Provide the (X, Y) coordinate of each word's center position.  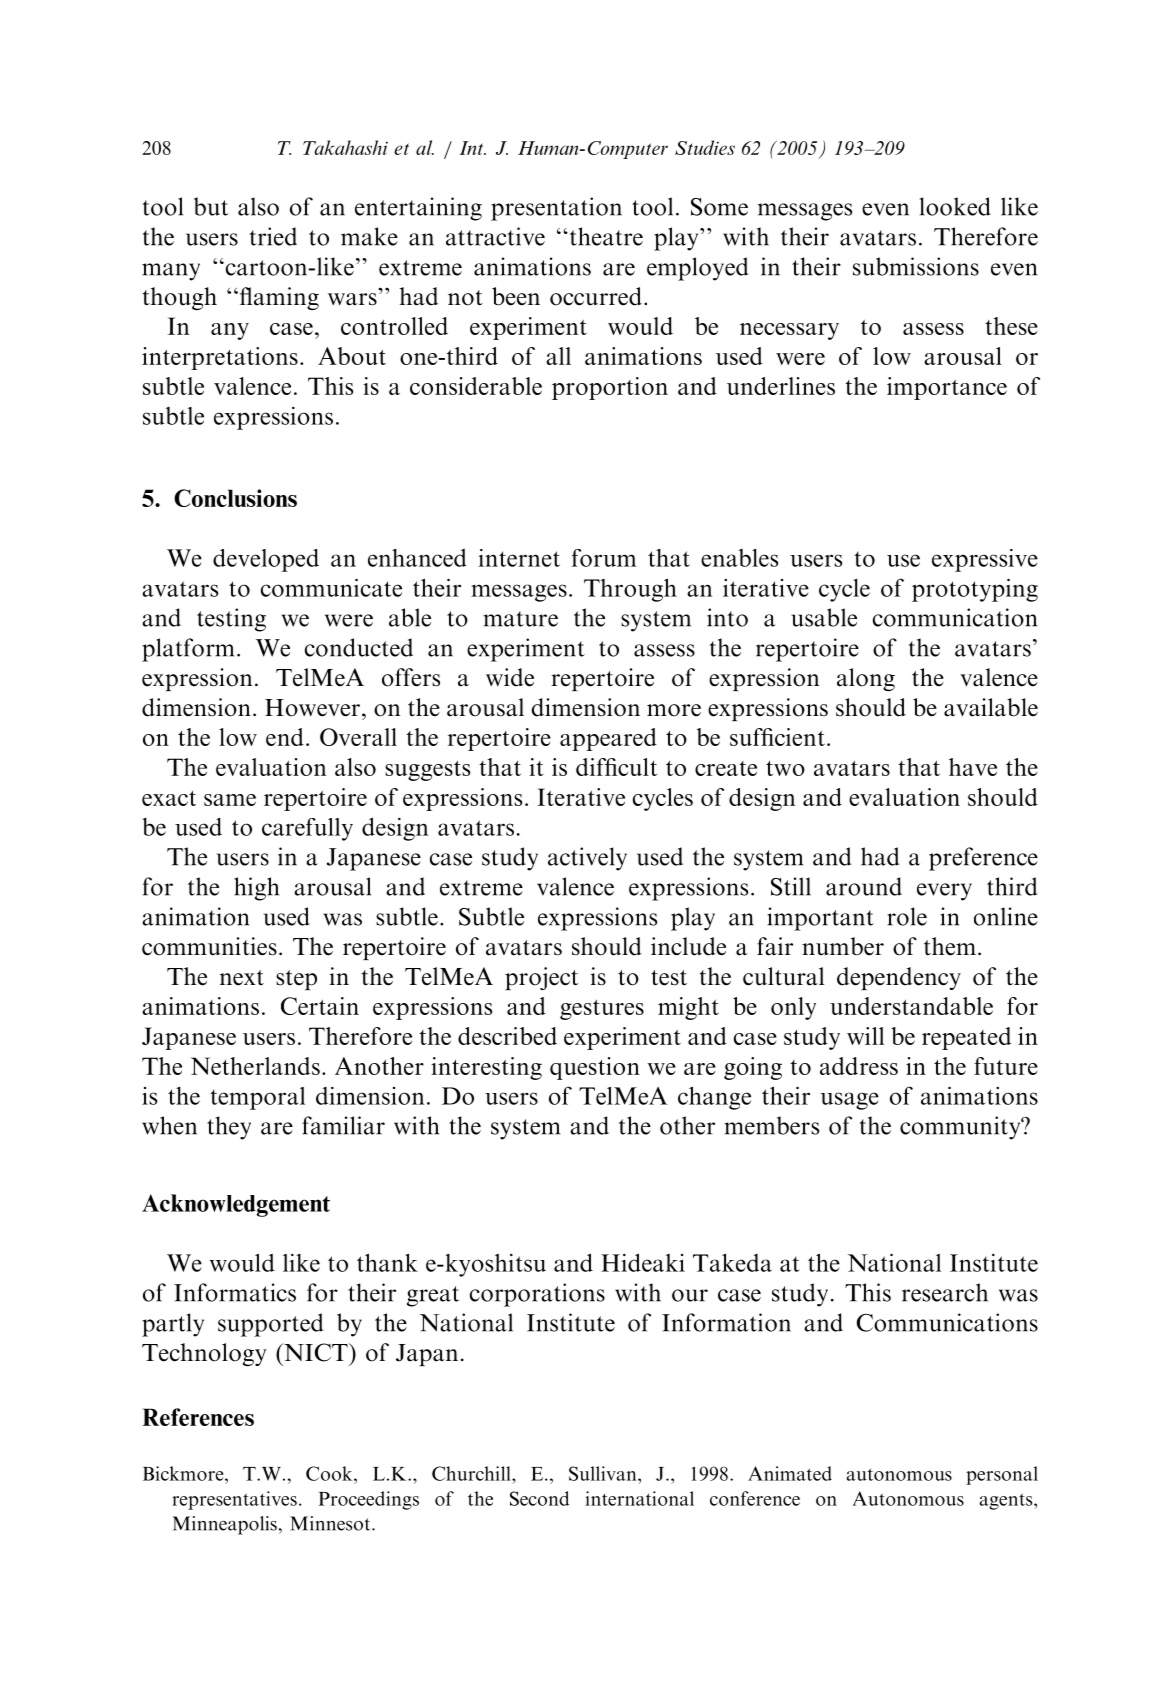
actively (587, 859)
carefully (307, 829)
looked (955, 206)
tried (273, 236)
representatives (234, 1500)
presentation (556, 209)
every (944, 892)
